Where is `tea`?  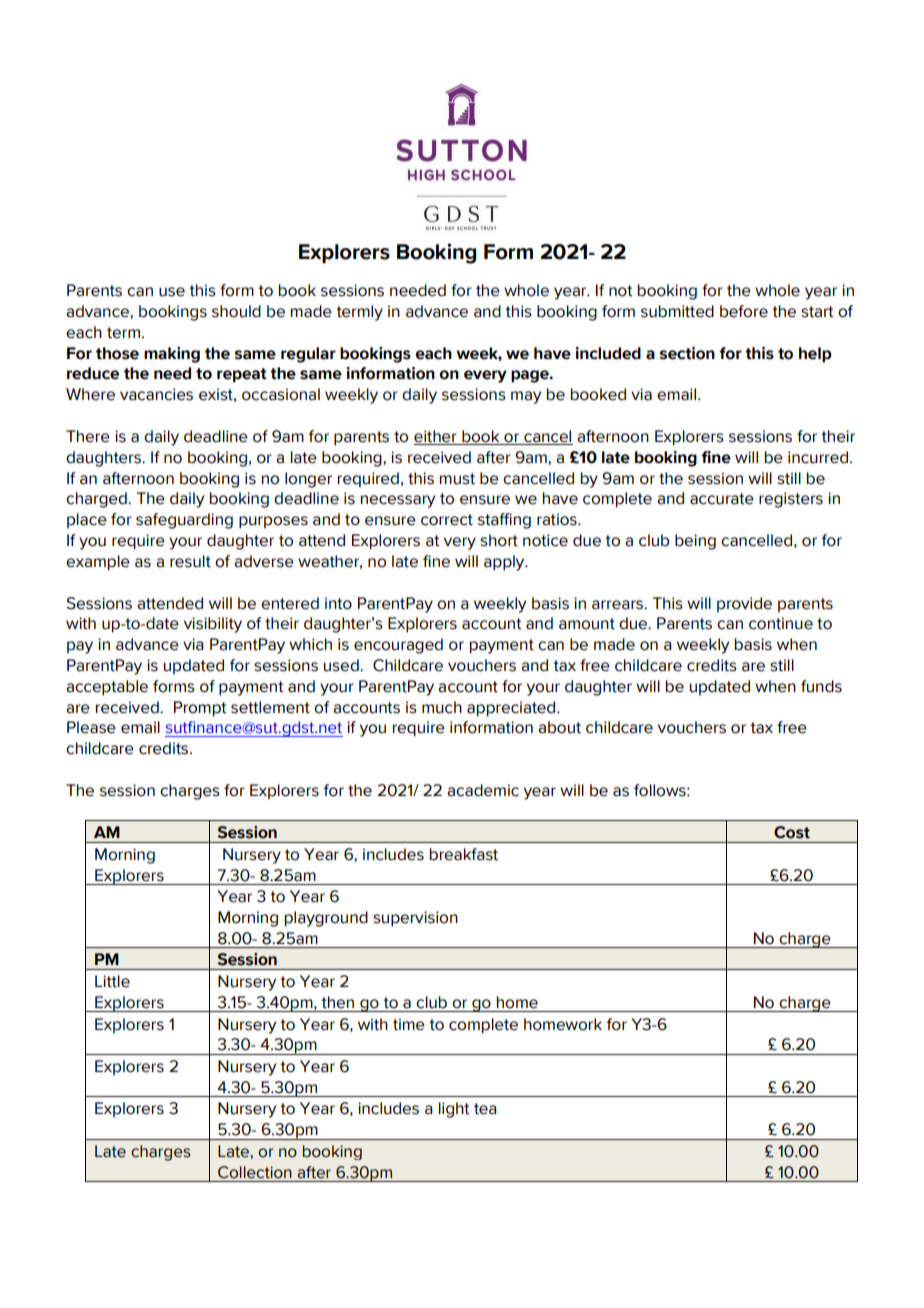 tea is located at coordinates (485, 1109).
